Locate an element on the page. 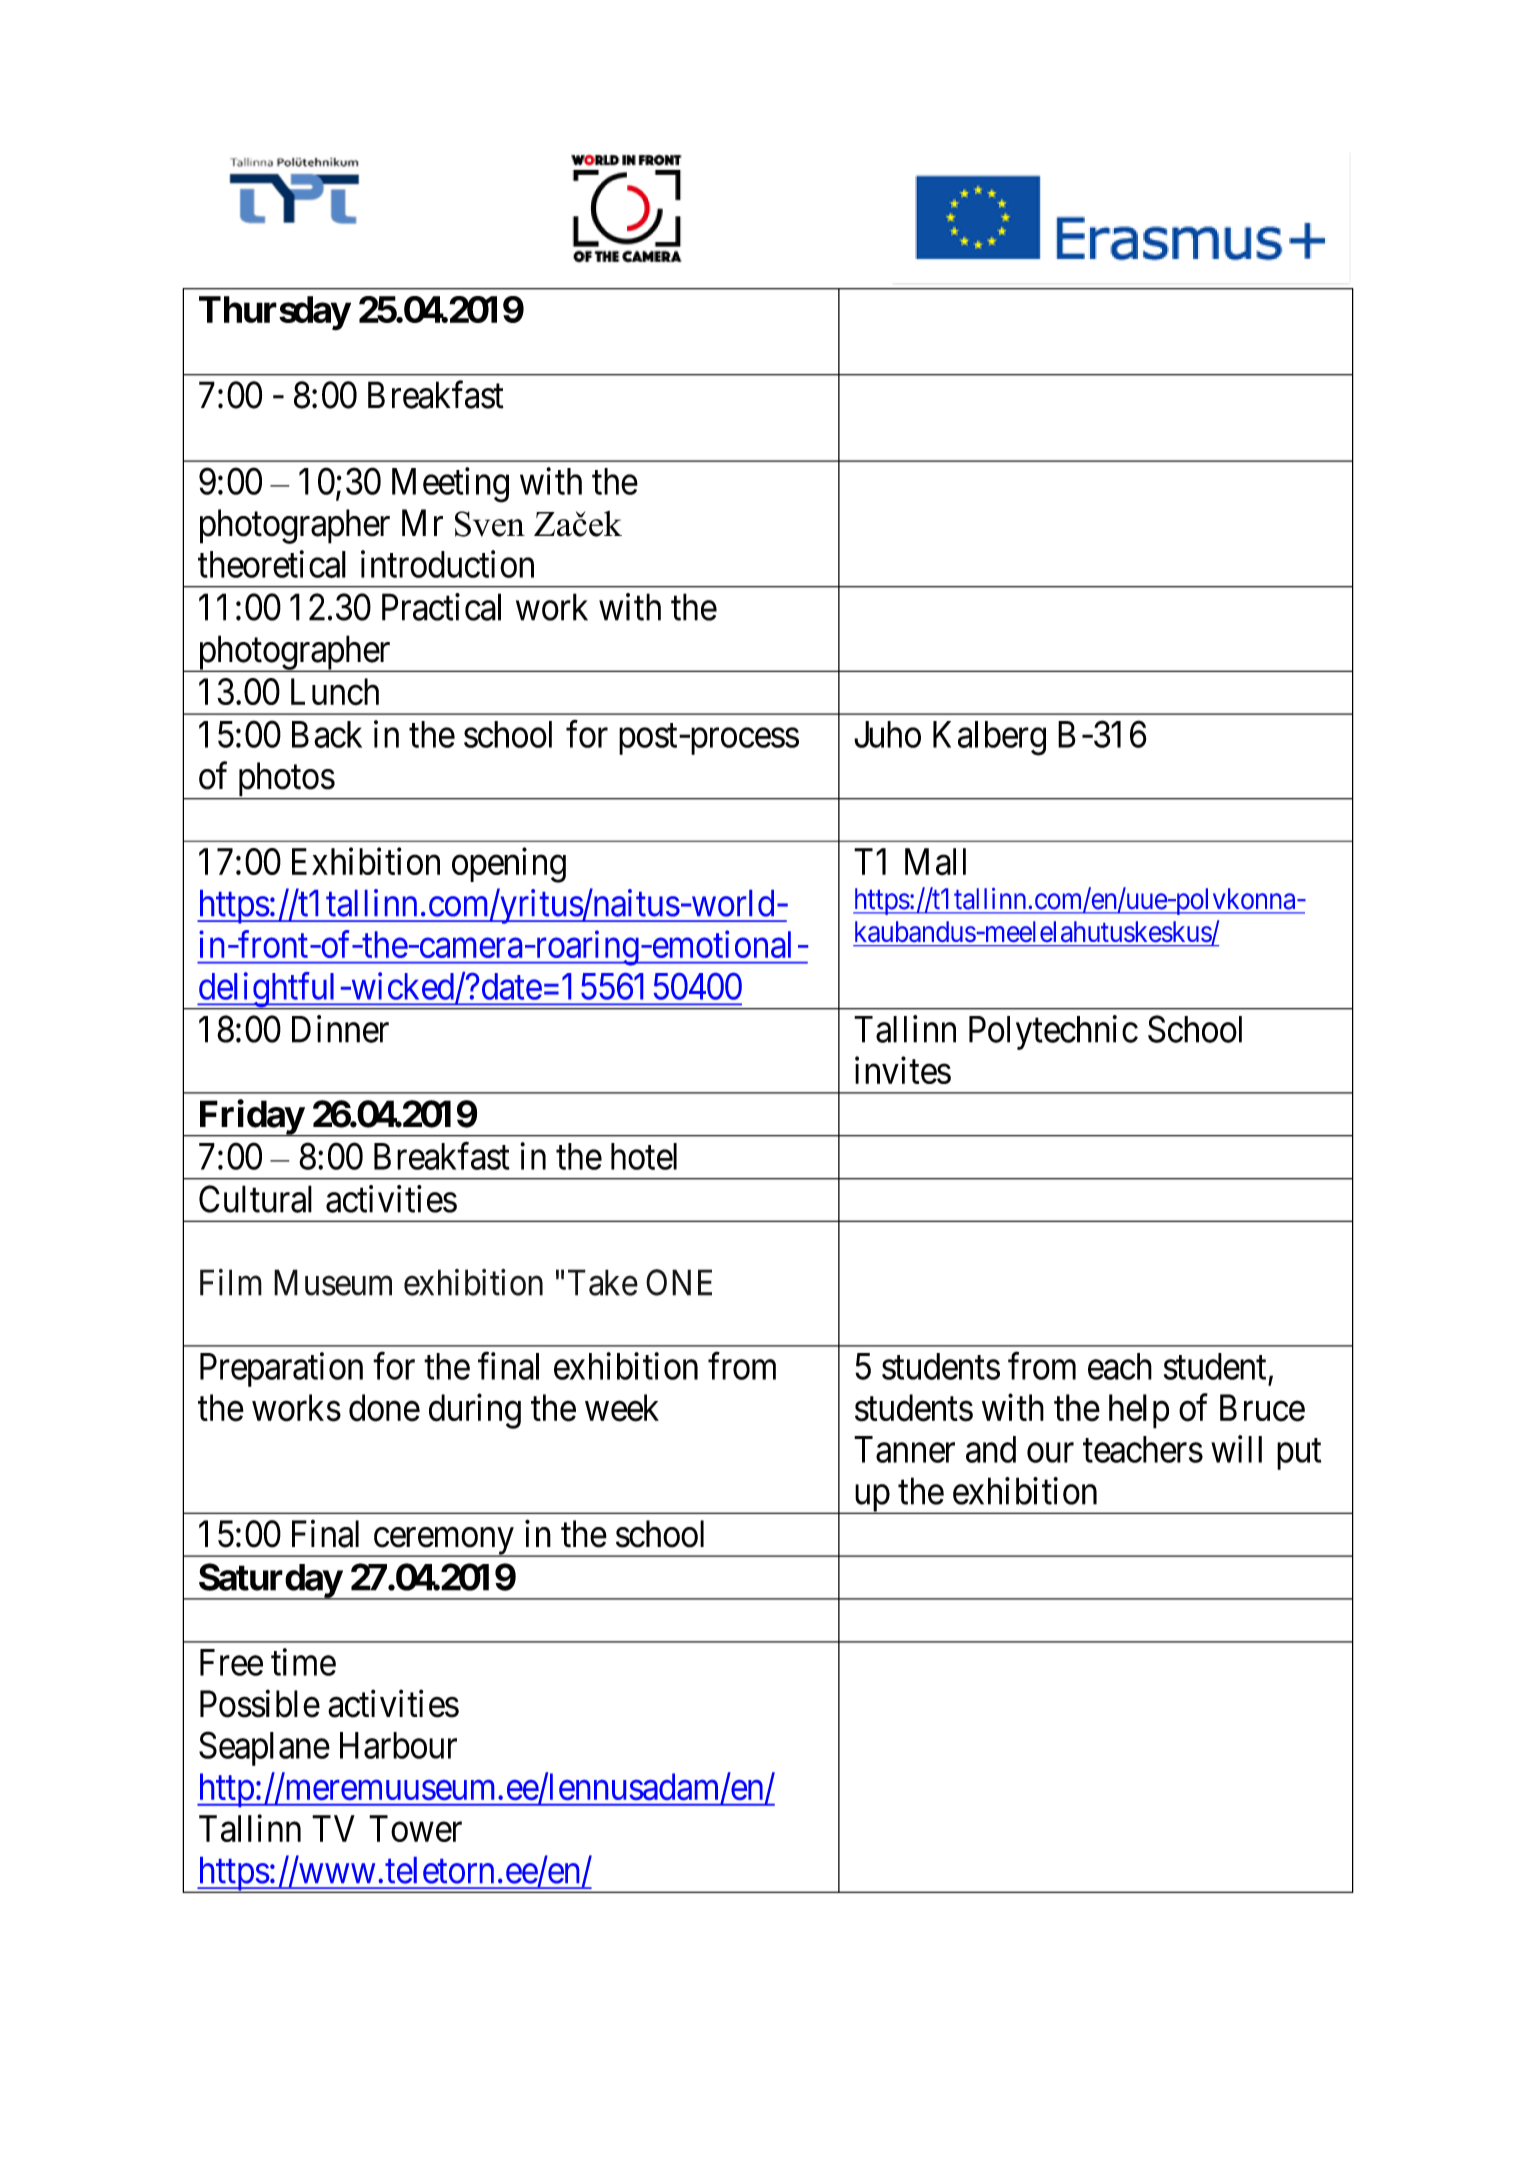 Image resolution: width=1536 pixels, height=2172 pixels. done is located at coordinates (384, 1408).
